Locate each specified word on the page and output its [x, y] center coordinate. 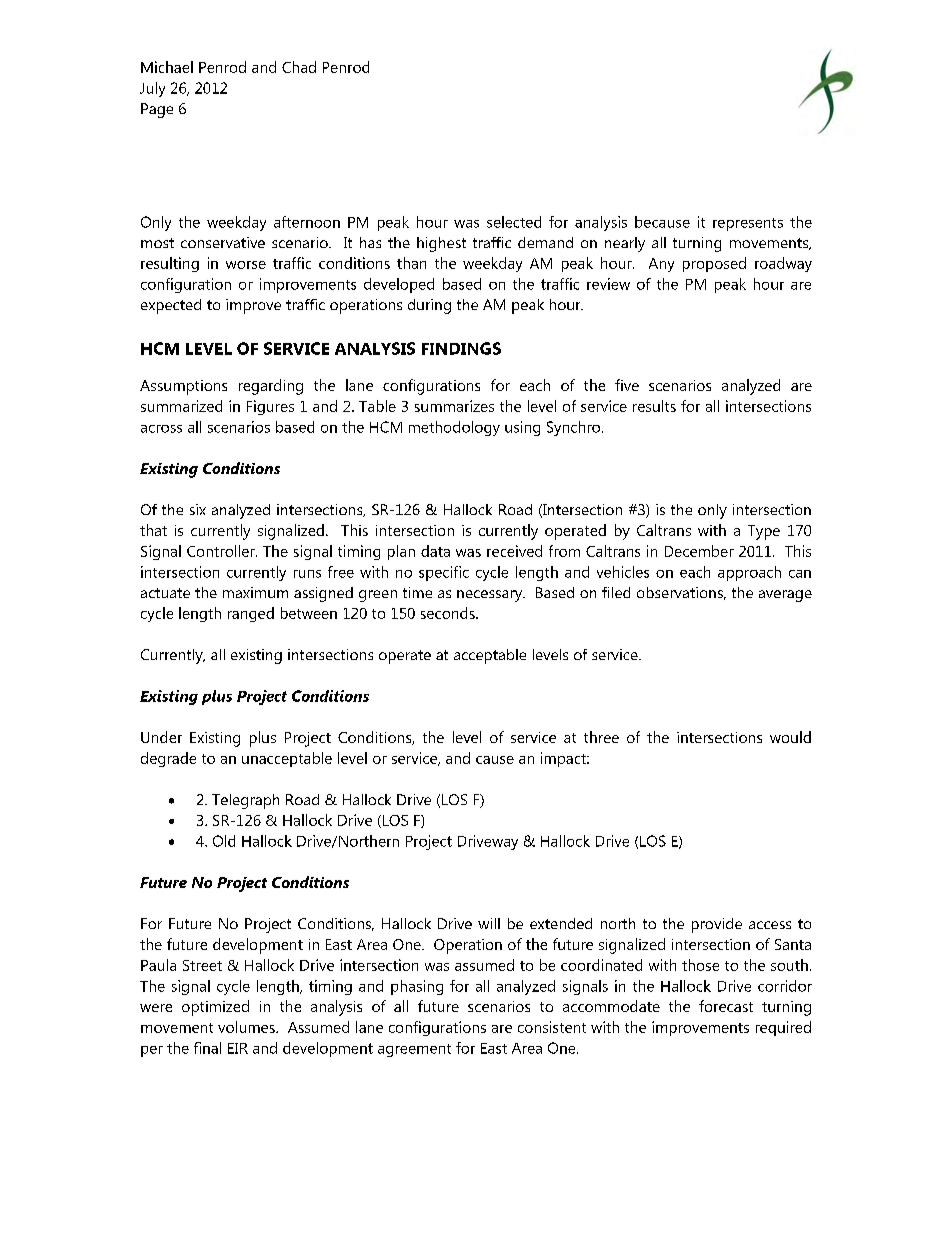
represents [748, 224]
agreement [414, 1050]
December [699, 551]
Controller [222, 551]
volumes [247, 1027]
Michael [167, 67]
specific [444, 573]
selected [514, 222]
